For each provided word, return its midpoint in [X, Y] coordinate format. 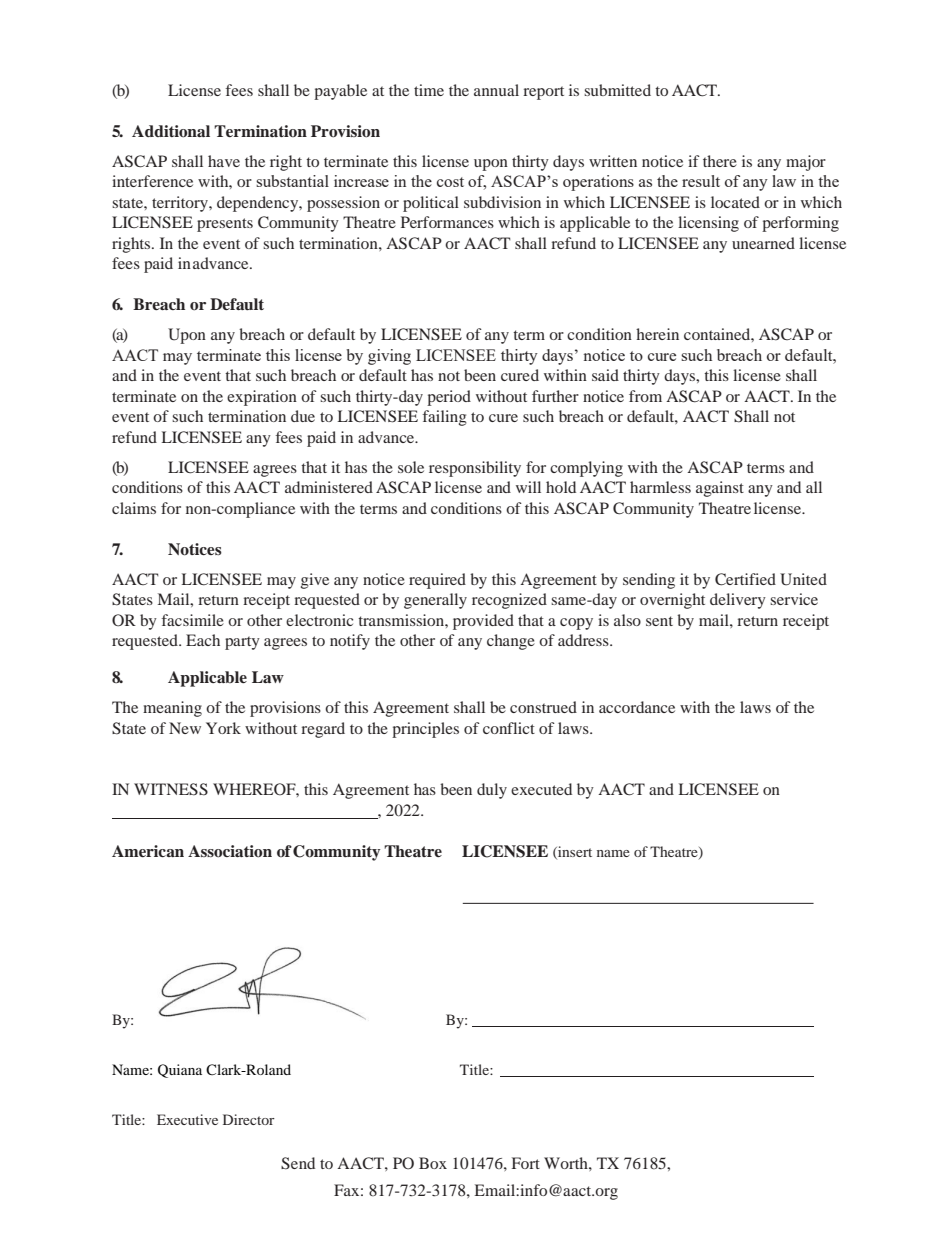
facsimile [193, 620]
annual [496, 90]
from [645, 396]
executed [541, 789]
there [720, 161]
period [449, 398]
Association [230, 851]
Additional [171, 131]
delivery [738, 601]
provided [483, 622]
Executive [187, 1119]
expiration [262, 398]
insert [574, 852]
